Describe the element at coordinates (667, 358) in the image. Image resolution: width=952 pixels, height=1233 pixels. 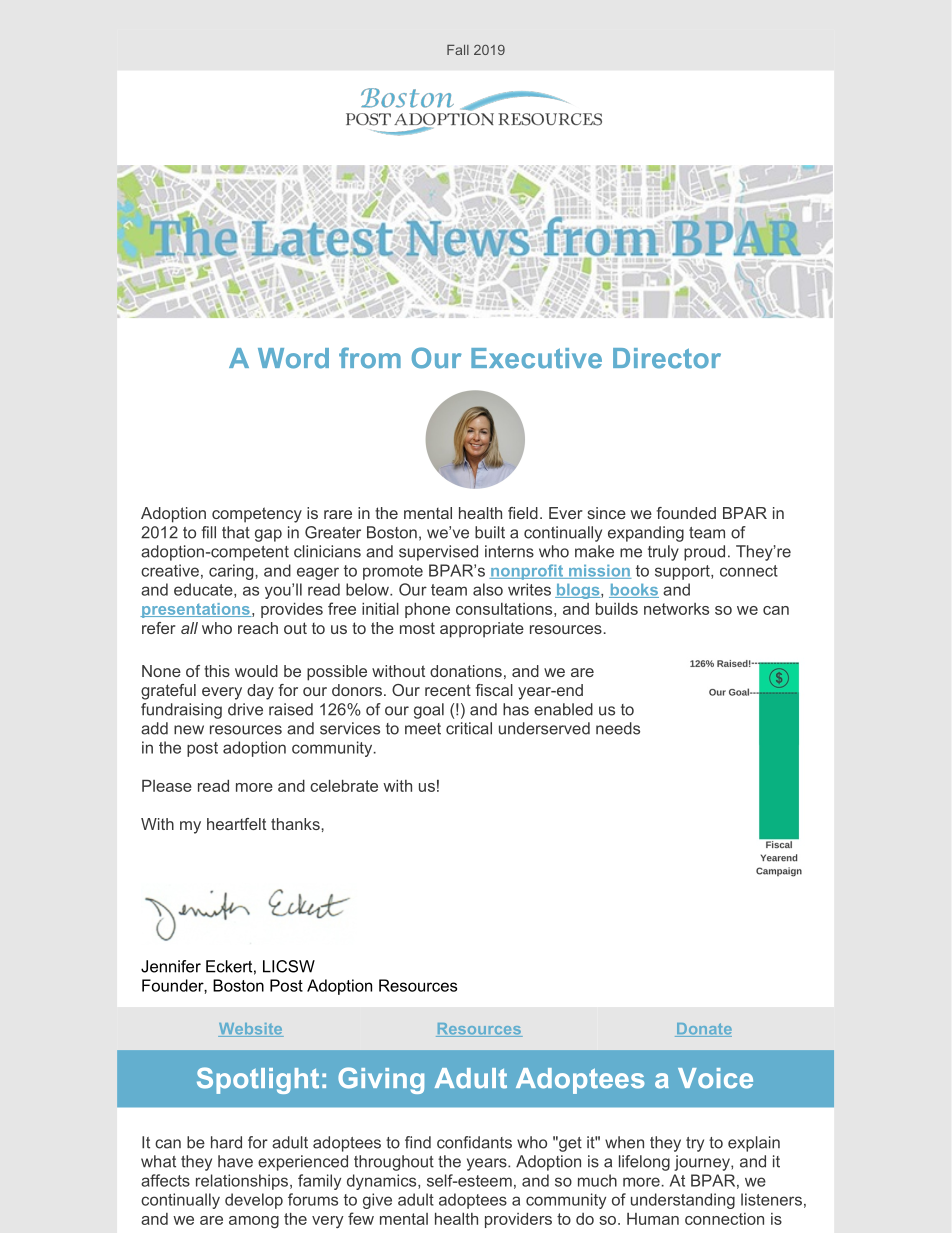
I see `Director` at that location.
